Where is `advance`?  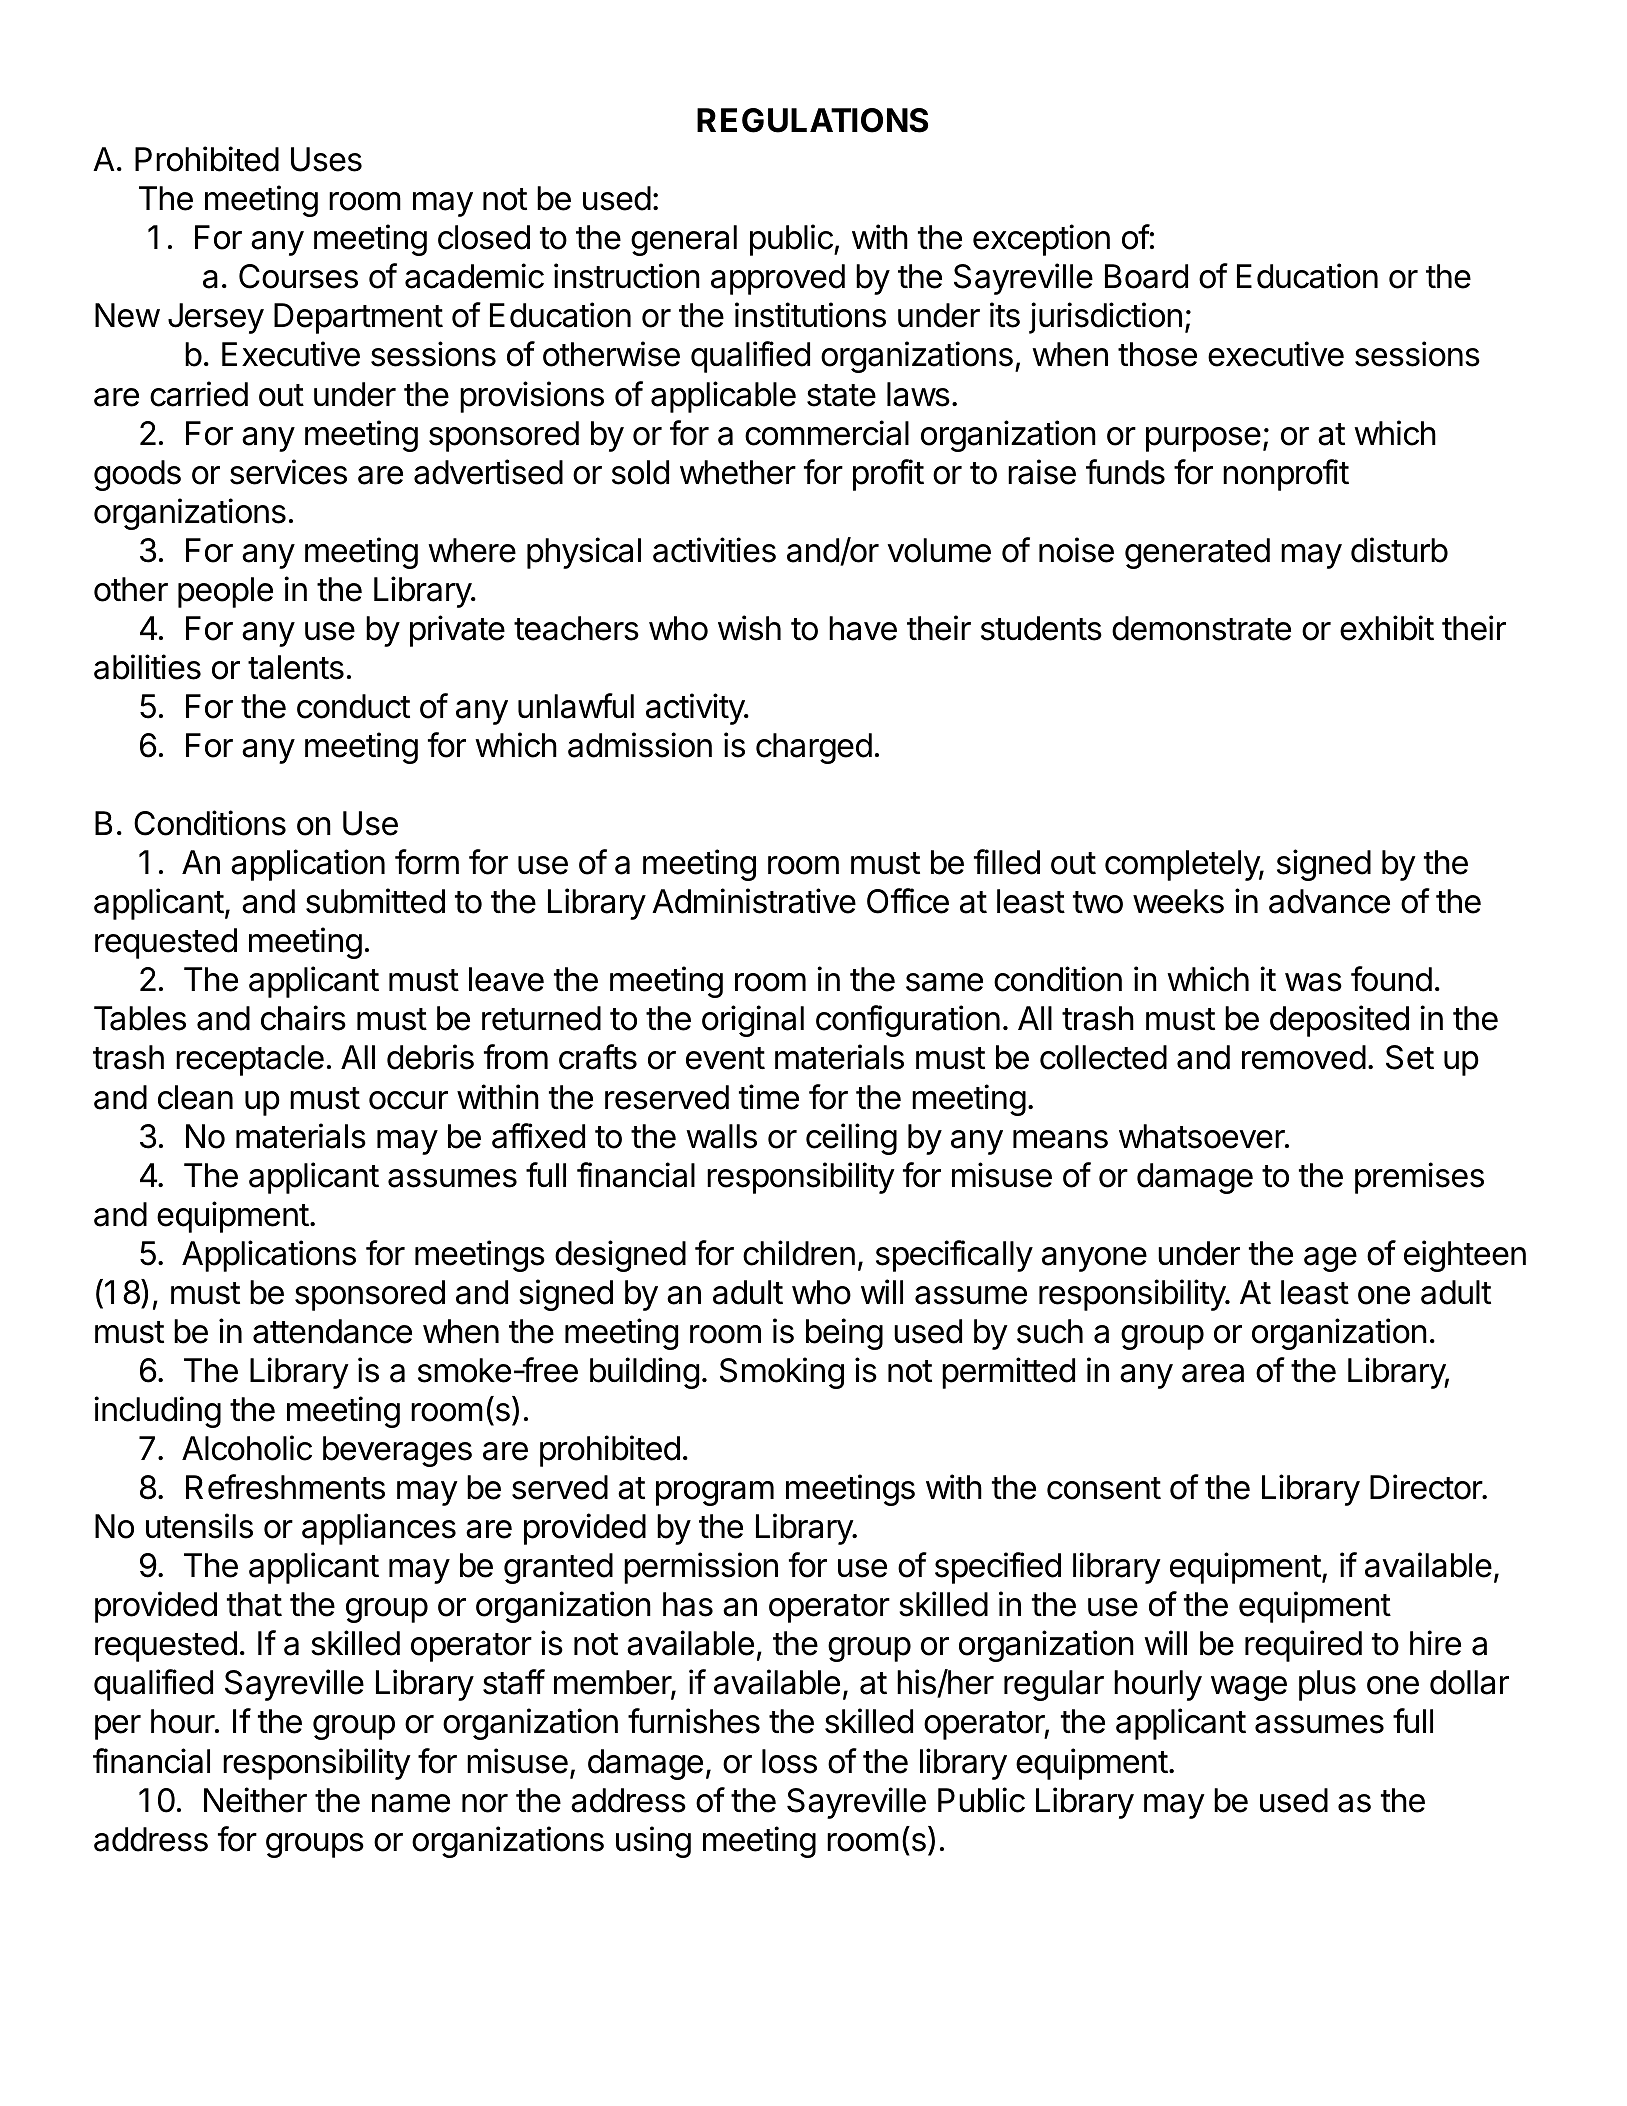 advance is located at coordinates (1329, 901).
